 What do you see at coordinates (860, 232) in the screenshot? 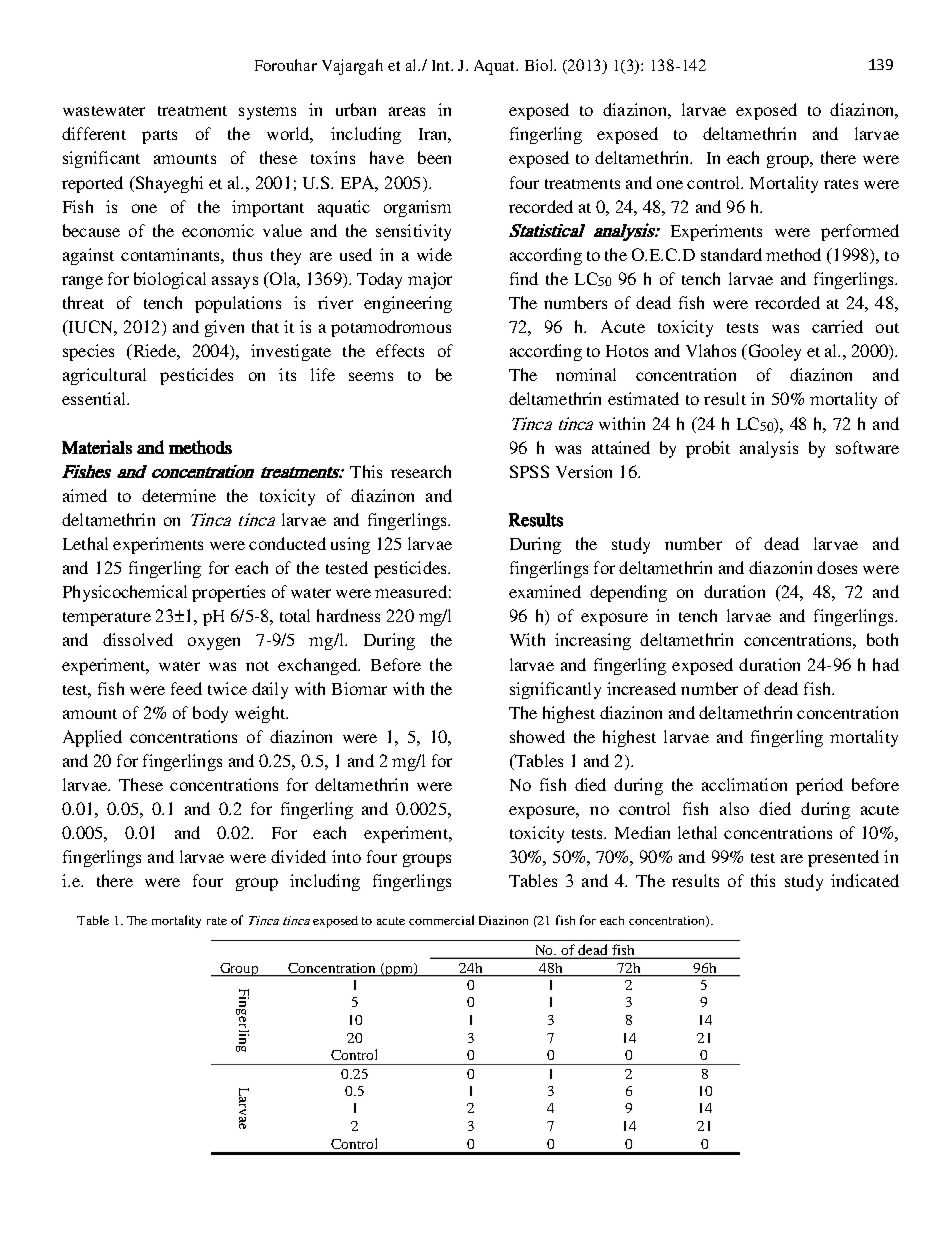
I see `performed` at bounding box center [860, 232].
